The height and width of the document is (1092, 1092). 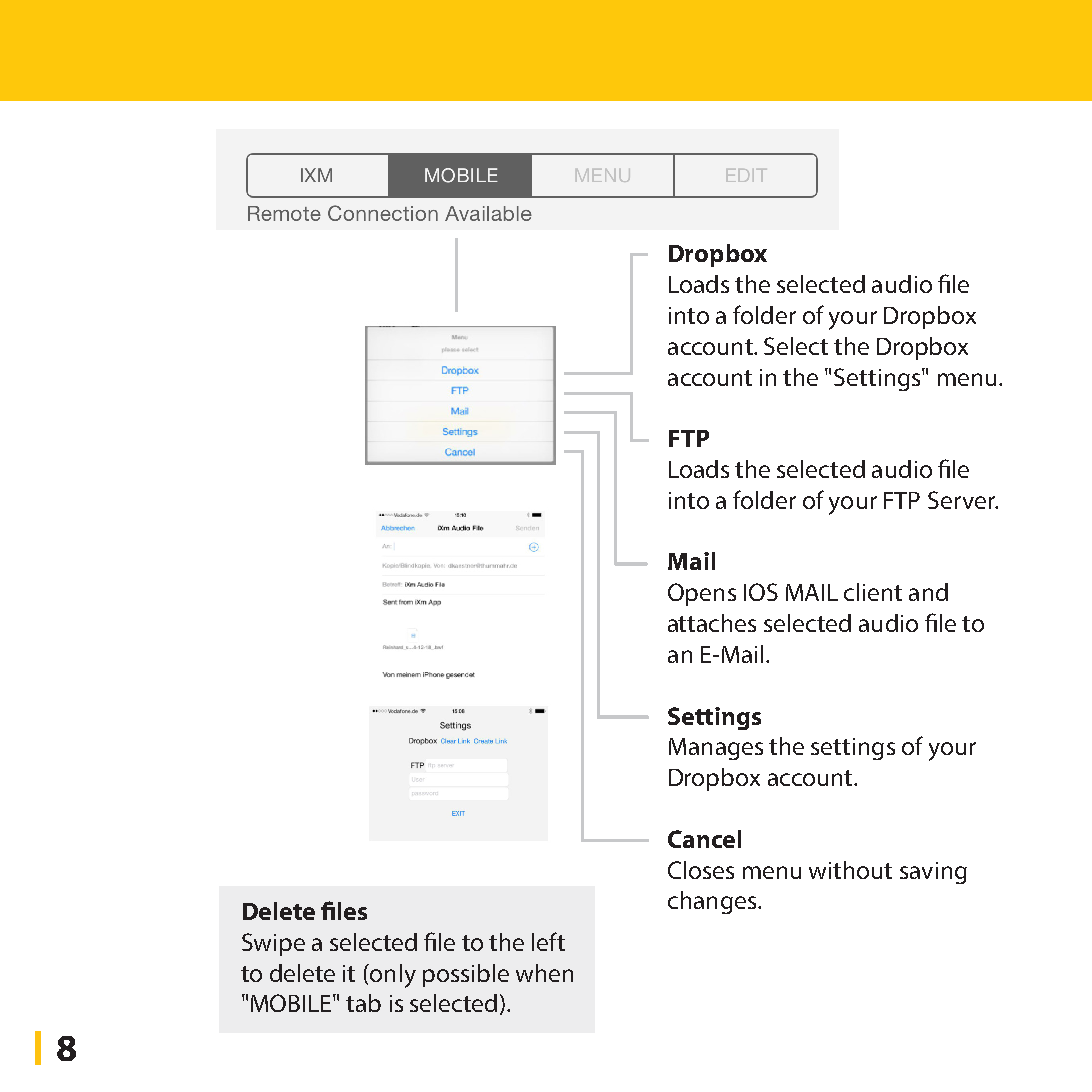 I want to click on tab, so click(x=363, y=1003).
